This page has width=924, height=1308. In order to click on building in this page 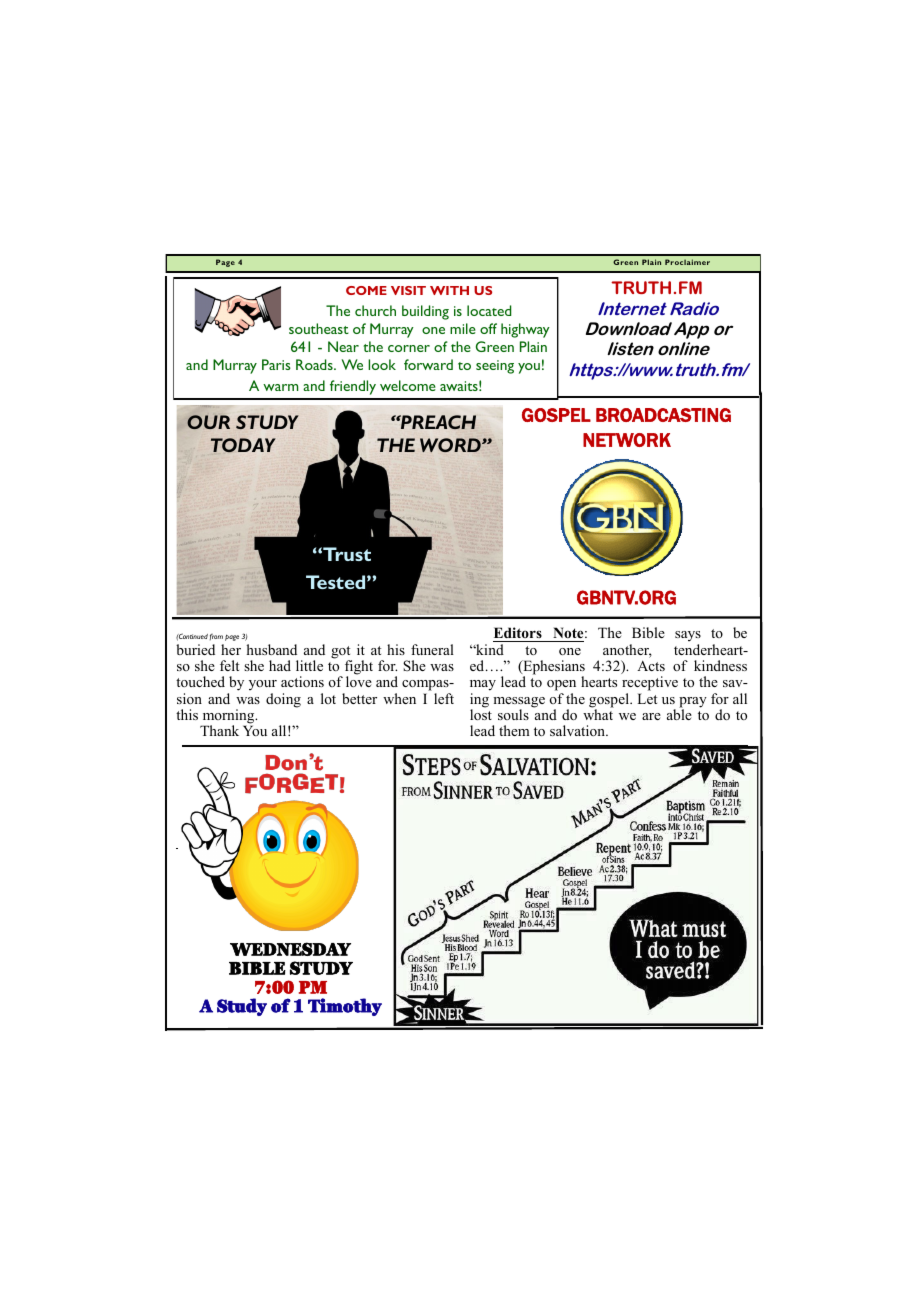, I will do `click(425, 312)`.
